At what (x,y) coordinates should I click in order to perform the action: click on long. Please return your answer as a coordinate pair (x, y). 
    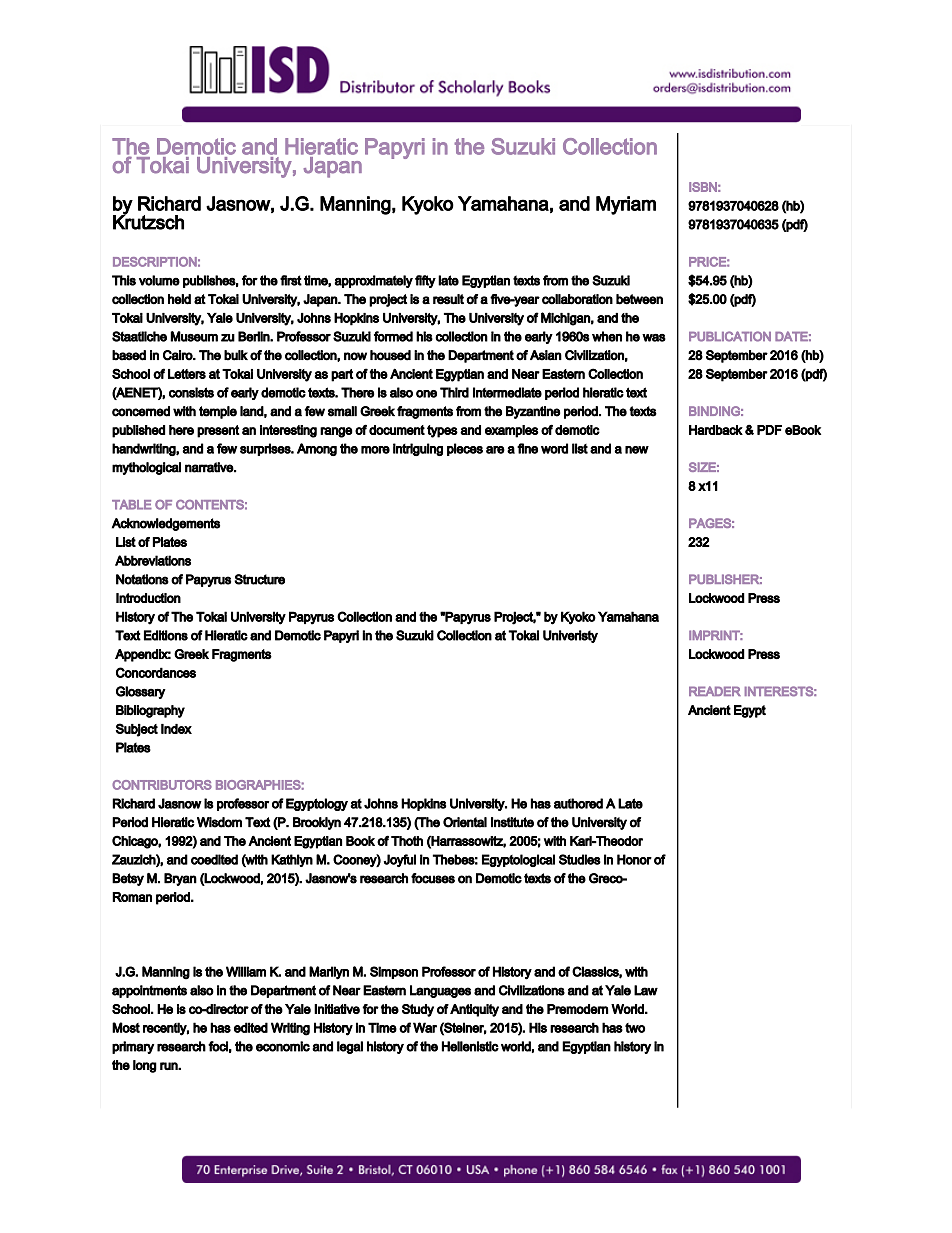
    Looking at the image, I should click on (145, 1066).
